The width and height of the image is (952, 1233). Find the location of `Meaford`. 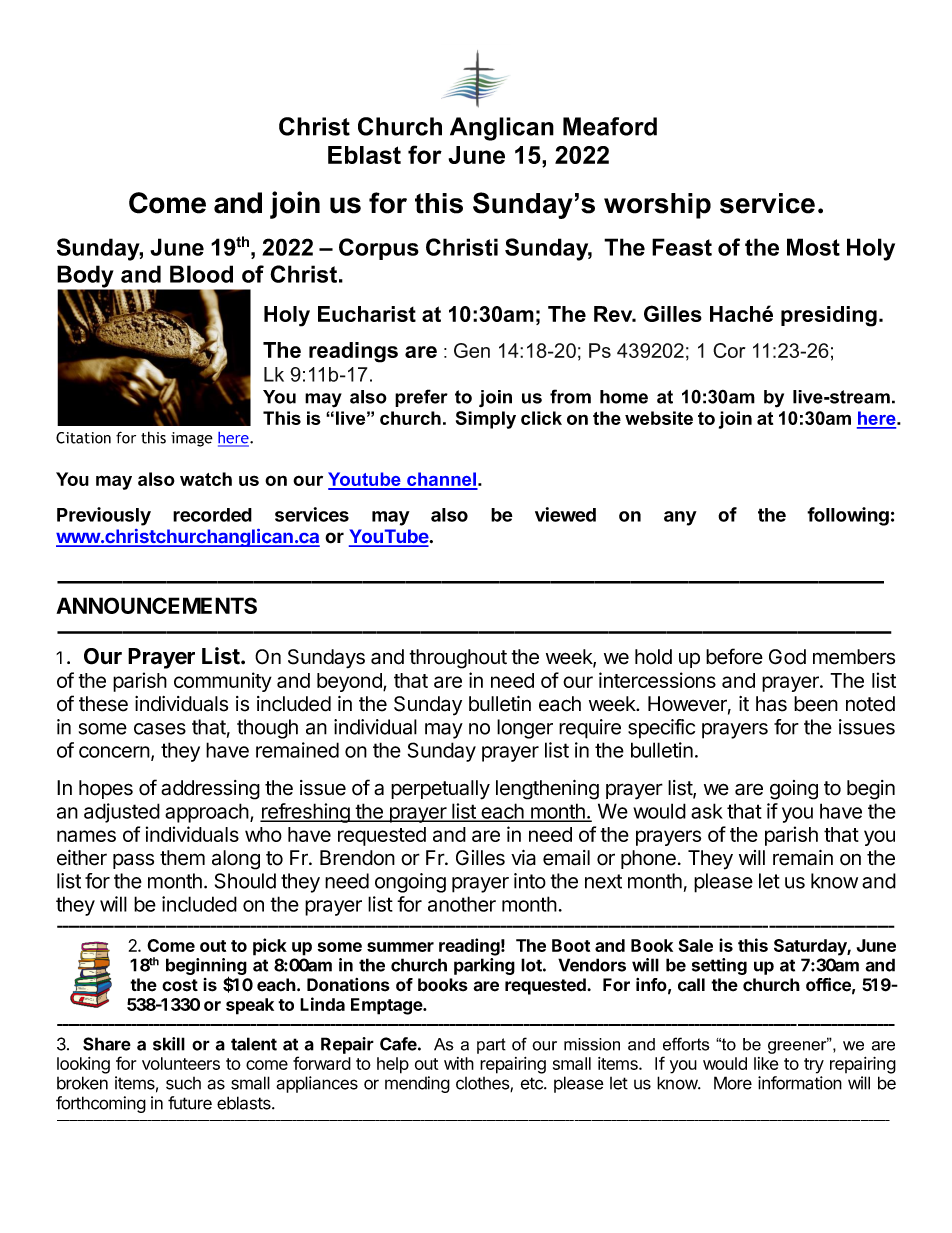

Meaford is located at coordinates (610, 126).
